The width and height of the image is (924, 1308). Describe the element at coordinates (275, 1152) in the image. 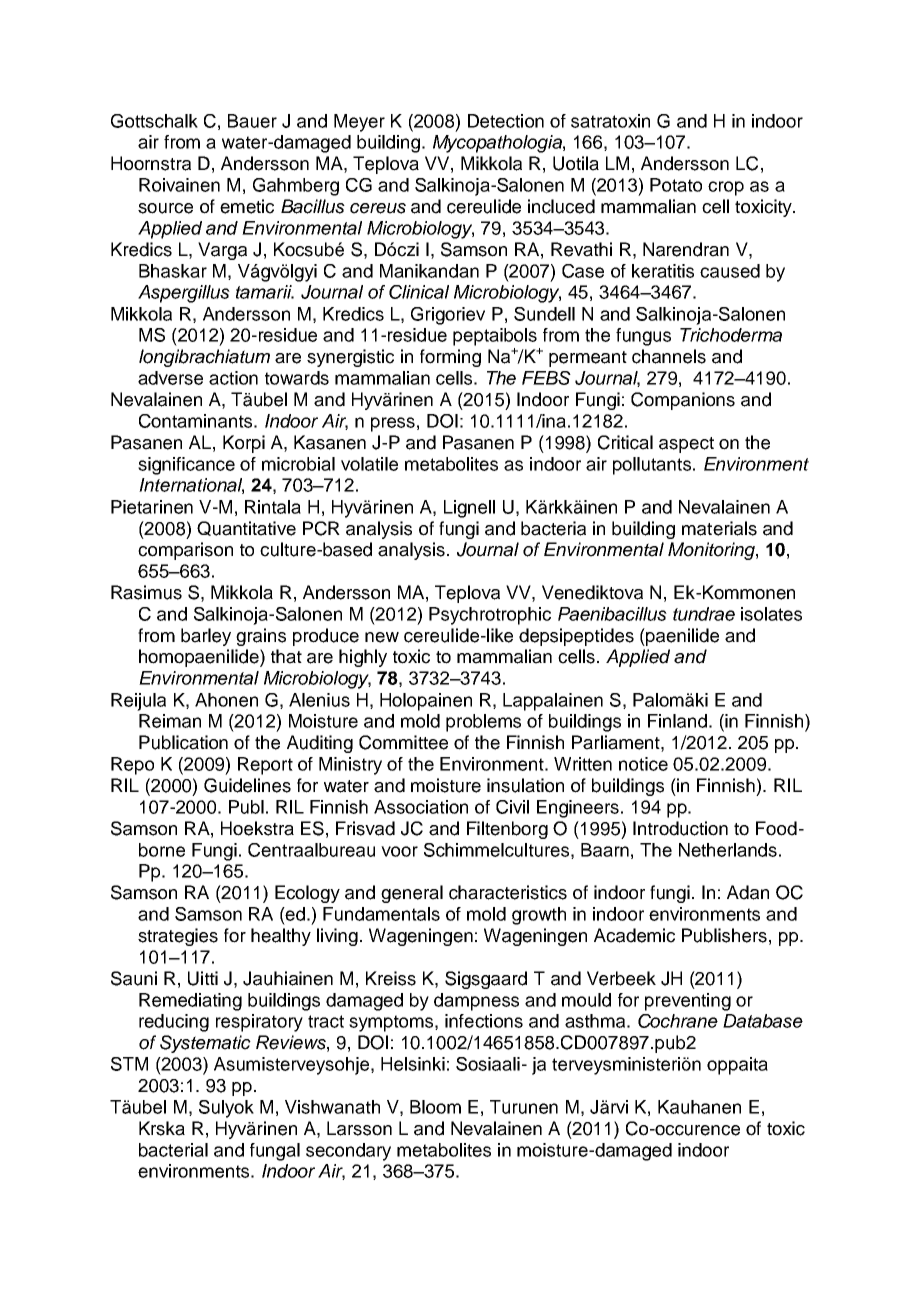

I see `fungal` at that location.
